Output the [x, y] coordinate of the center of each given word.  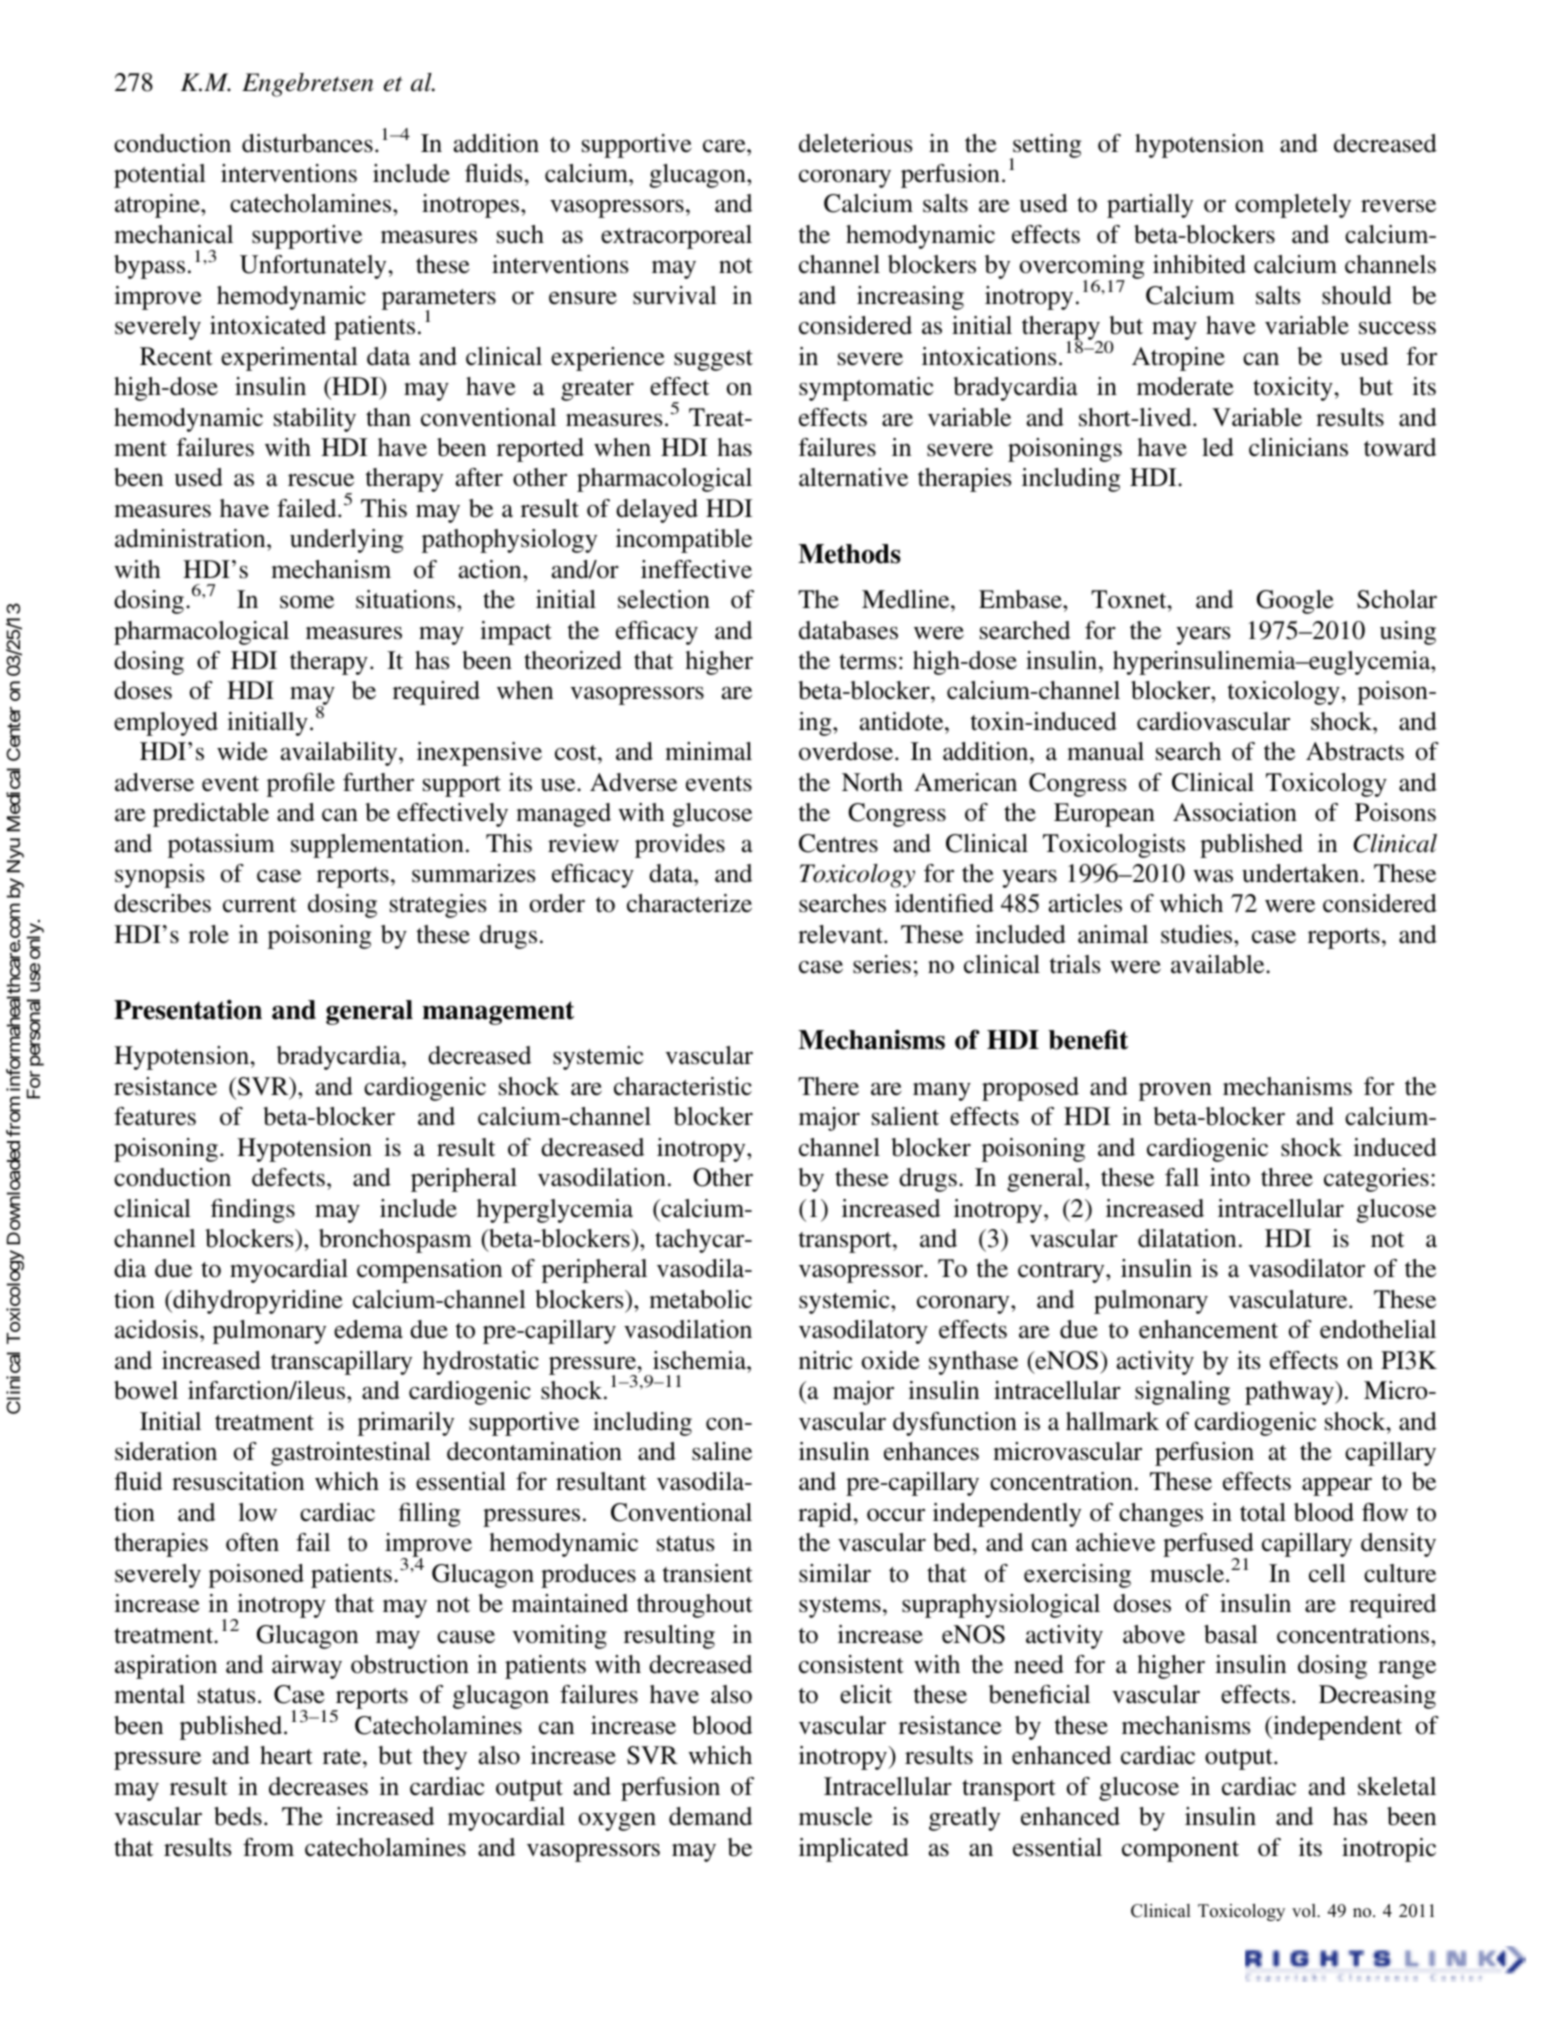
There [828, 1086]
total [1263, 1512]
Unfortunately [313, 267]
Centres [838, 843]
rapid [826, 1515]
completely [1293, 206]
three [1287, 1177]
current [260, 905]
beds [238, 1816]
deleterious [856, 143]
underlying [346, 541]
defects [288, 1177]
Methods [849, 554]
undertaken [1300, 873]
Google [1295, 602]
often [252, 1542]
